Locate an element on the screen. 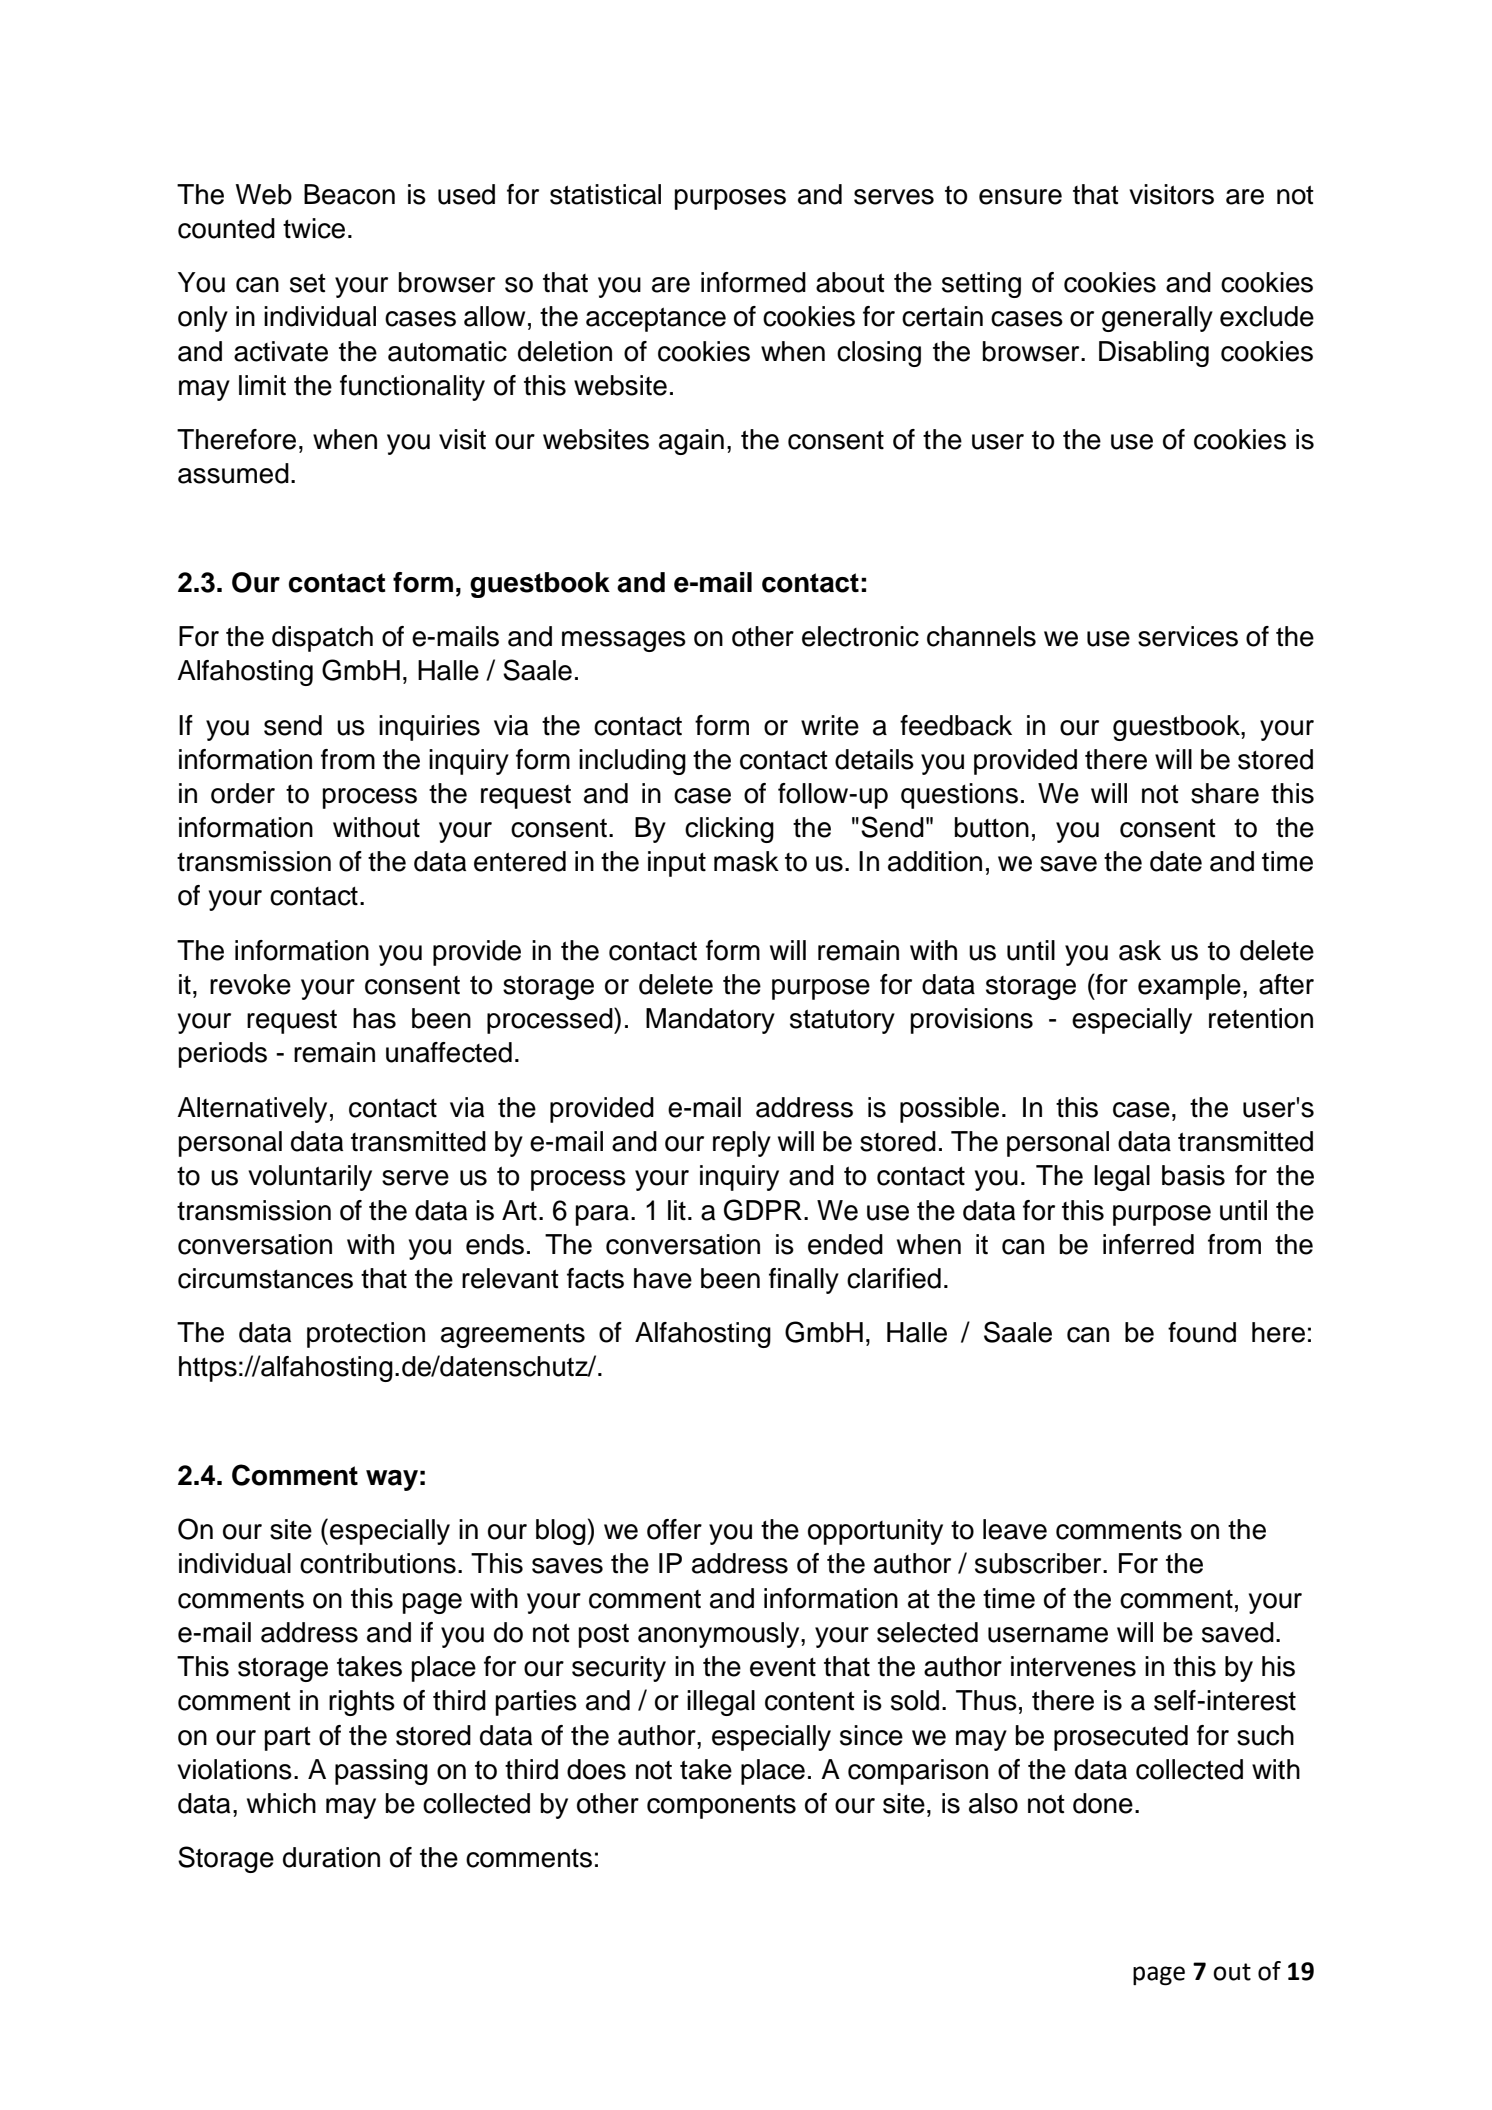 This screenshot has height=2110, width=1492. about is located at coordinates (850, 282).
